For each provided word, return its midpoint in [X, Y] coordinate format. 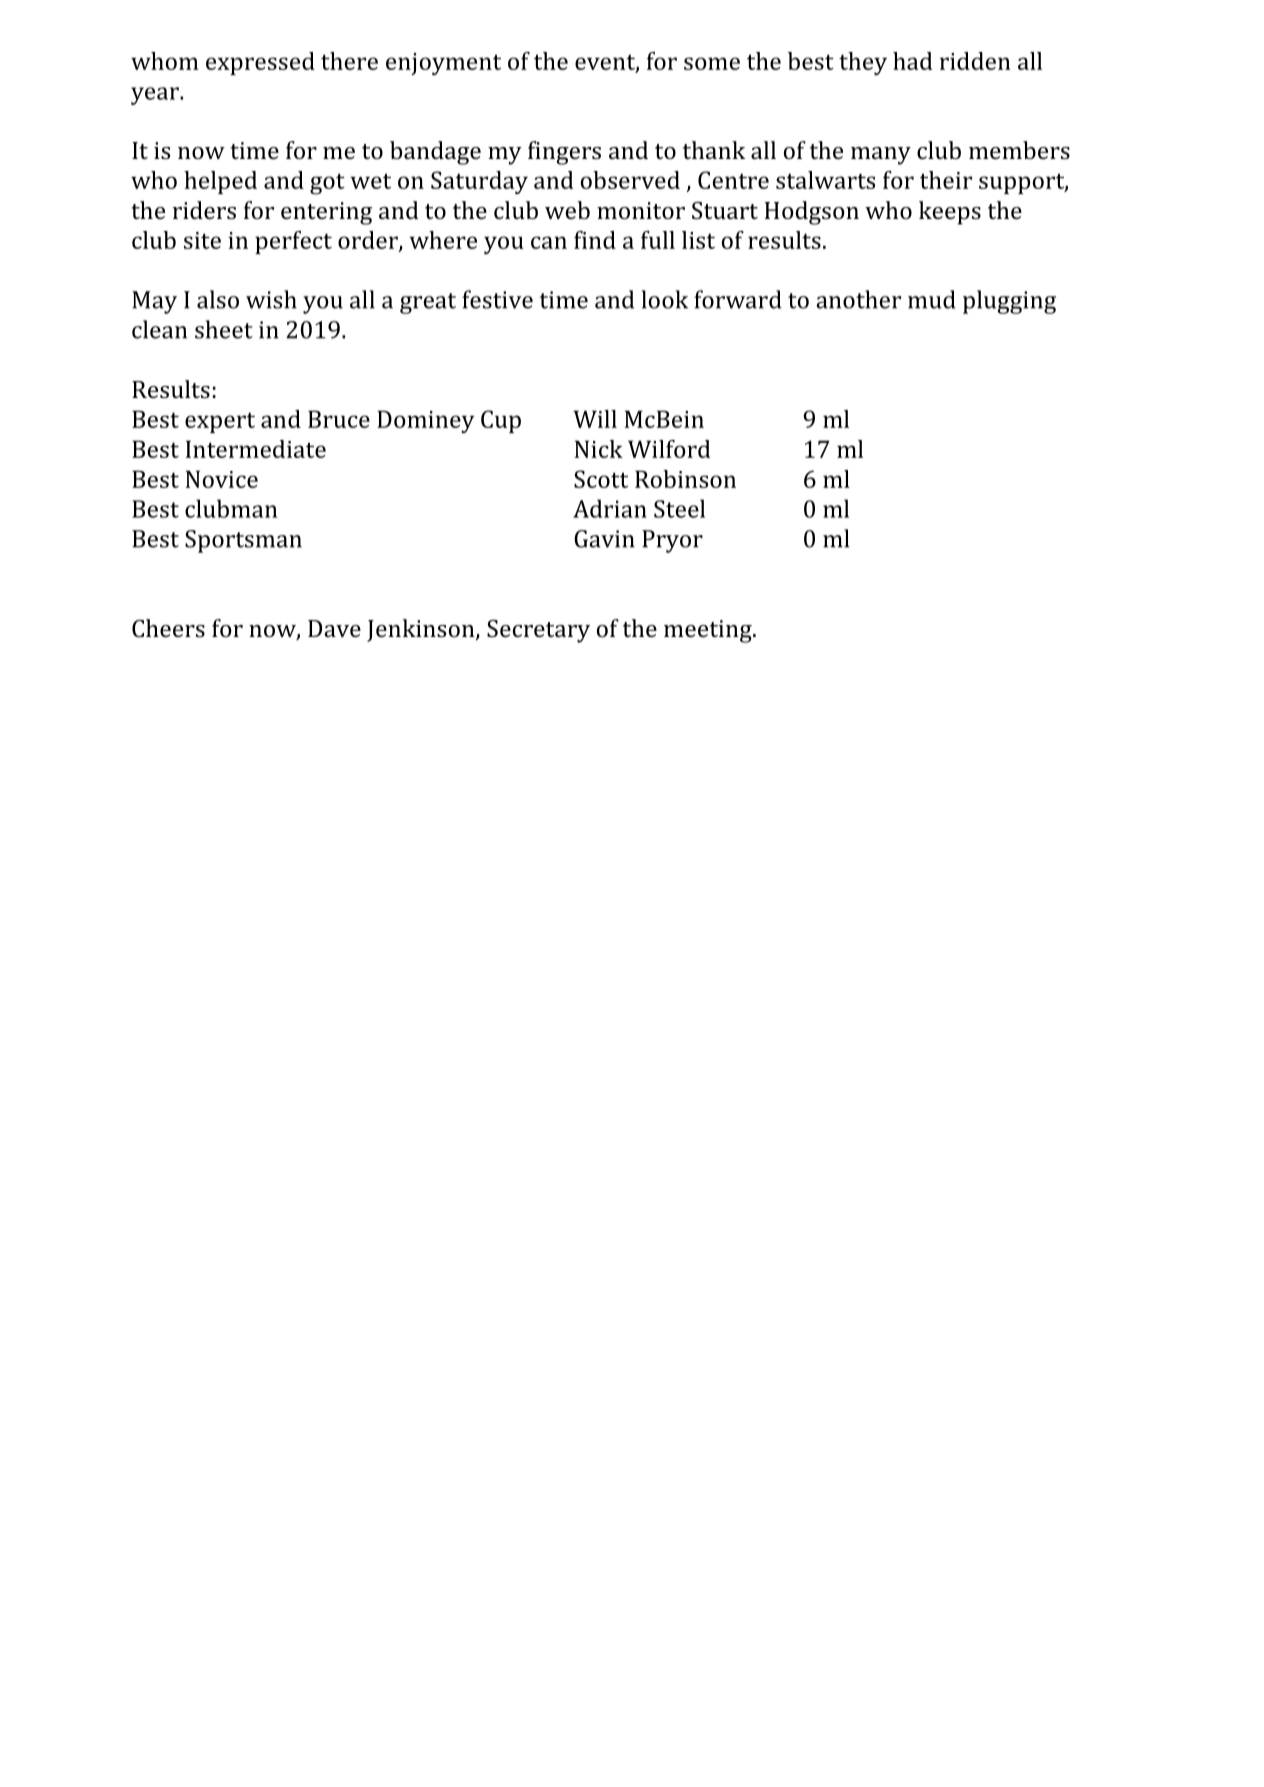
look [664, 299]
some [712, 63]
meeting [709, 631]
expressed [260, 63]
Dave [334, 628]
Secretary [538, 631]
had [913, 61]
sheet [224, 329]
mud [932, 299]
